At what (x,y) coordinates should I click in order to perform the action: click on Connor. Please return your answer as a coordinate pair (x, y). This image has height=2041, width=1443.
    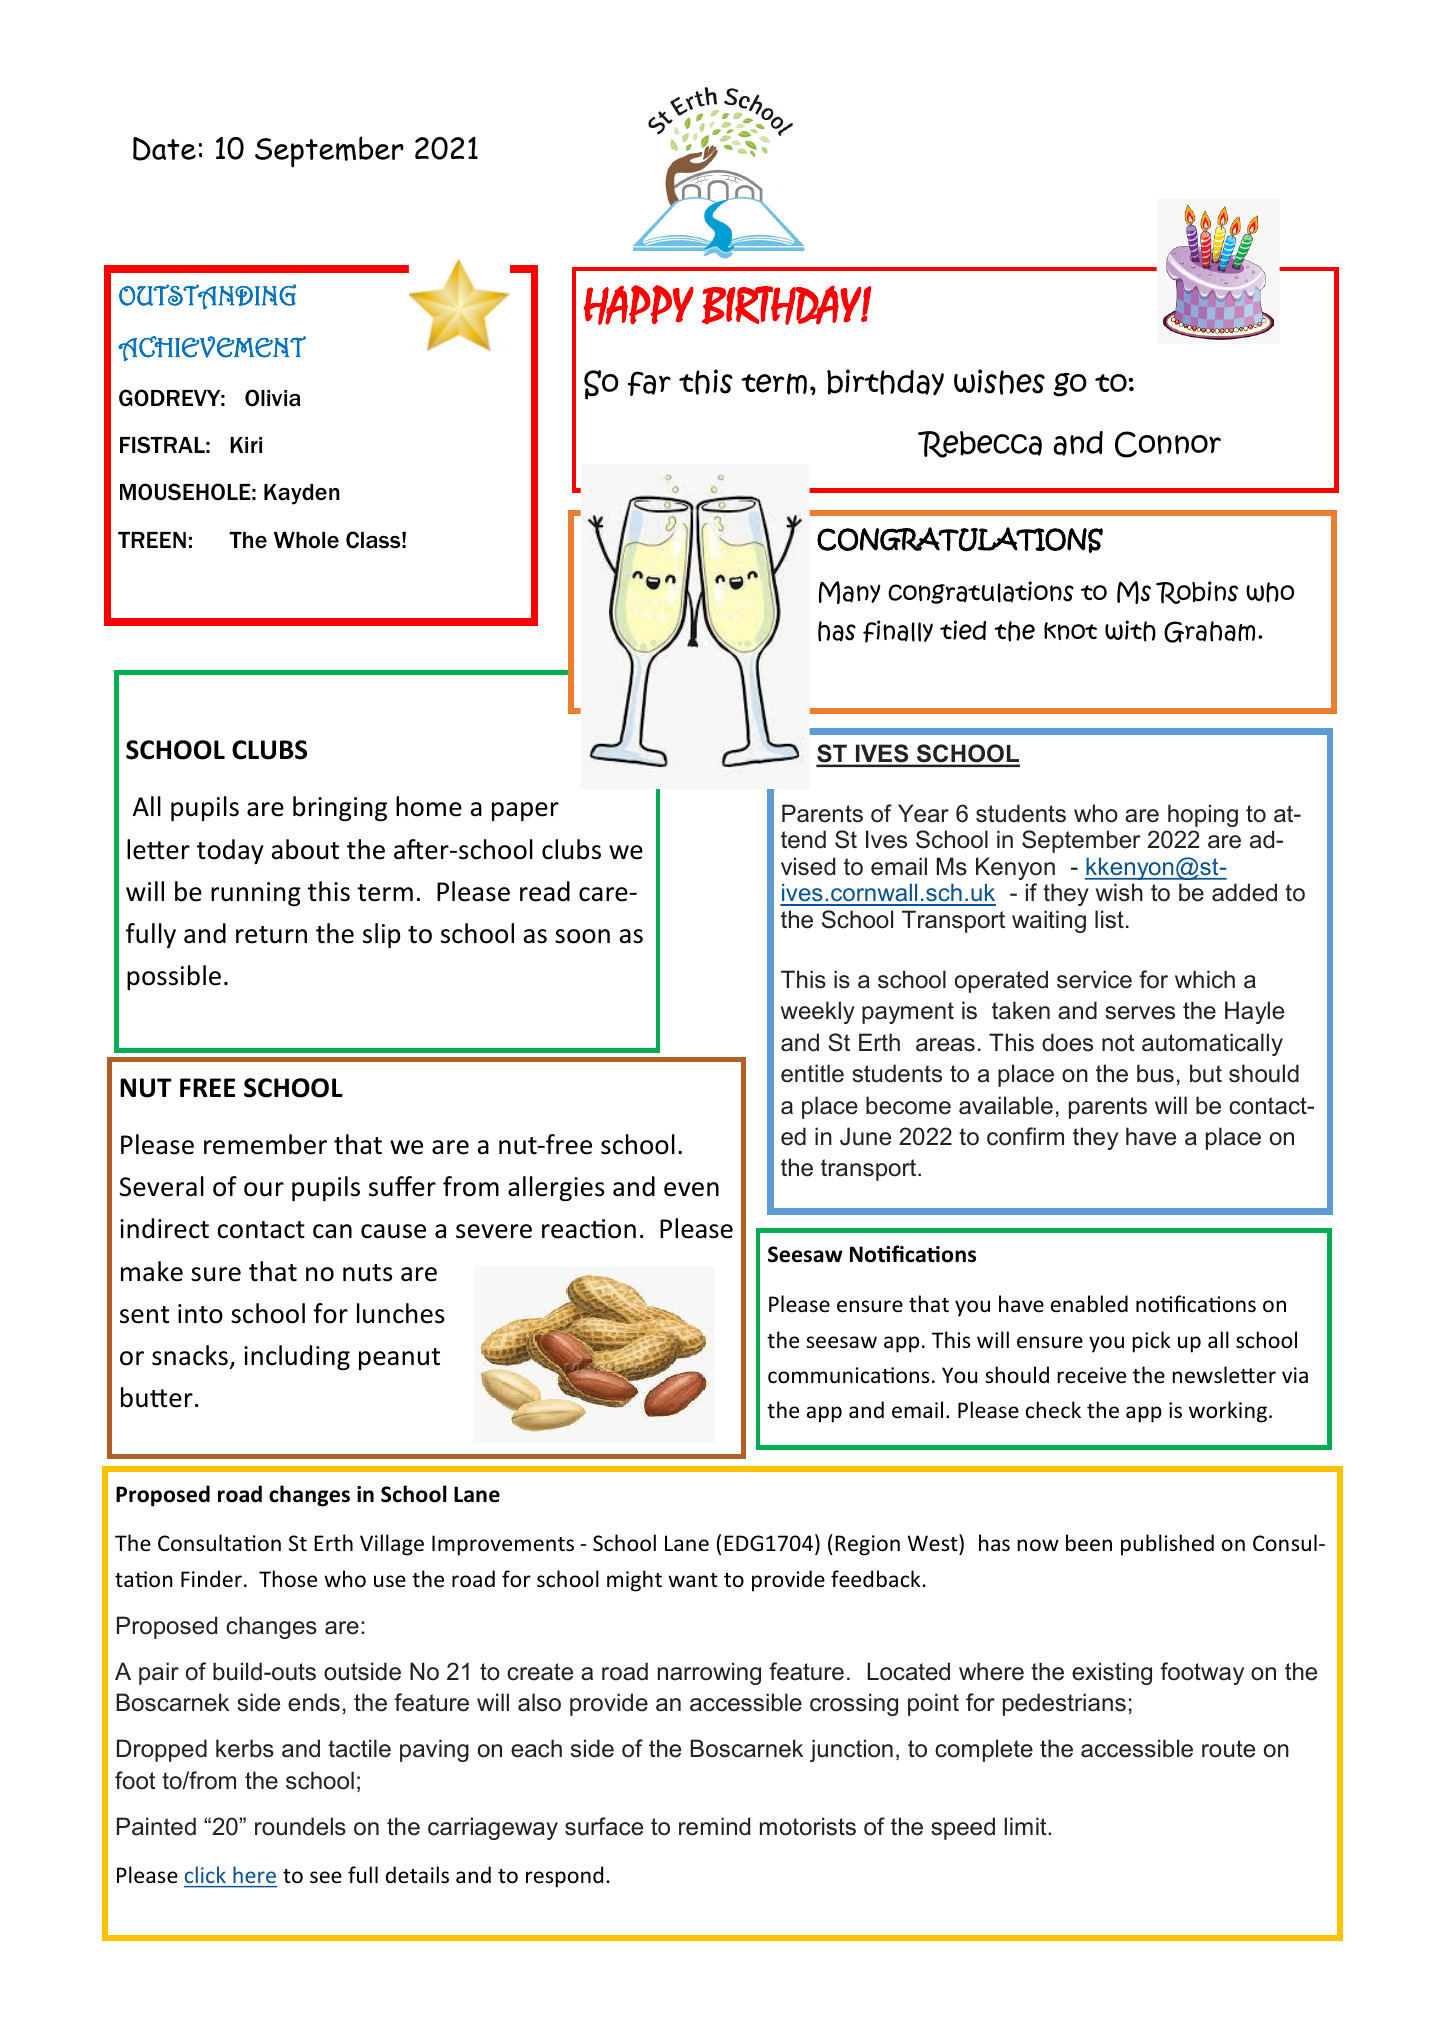
    Looking at the image, I should click on (1168, 444).
